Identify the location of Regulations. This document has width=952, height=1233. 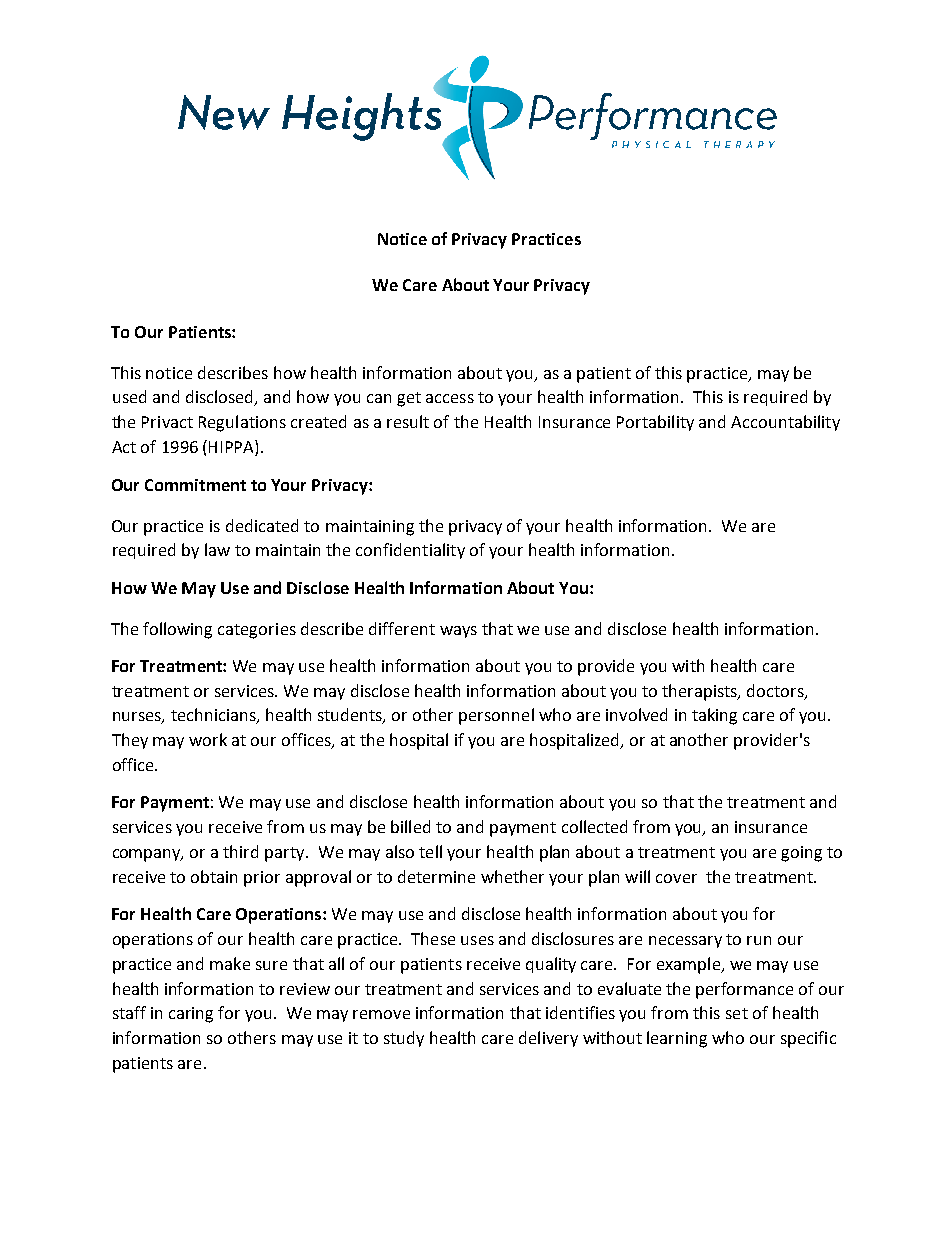
(242, 423).
